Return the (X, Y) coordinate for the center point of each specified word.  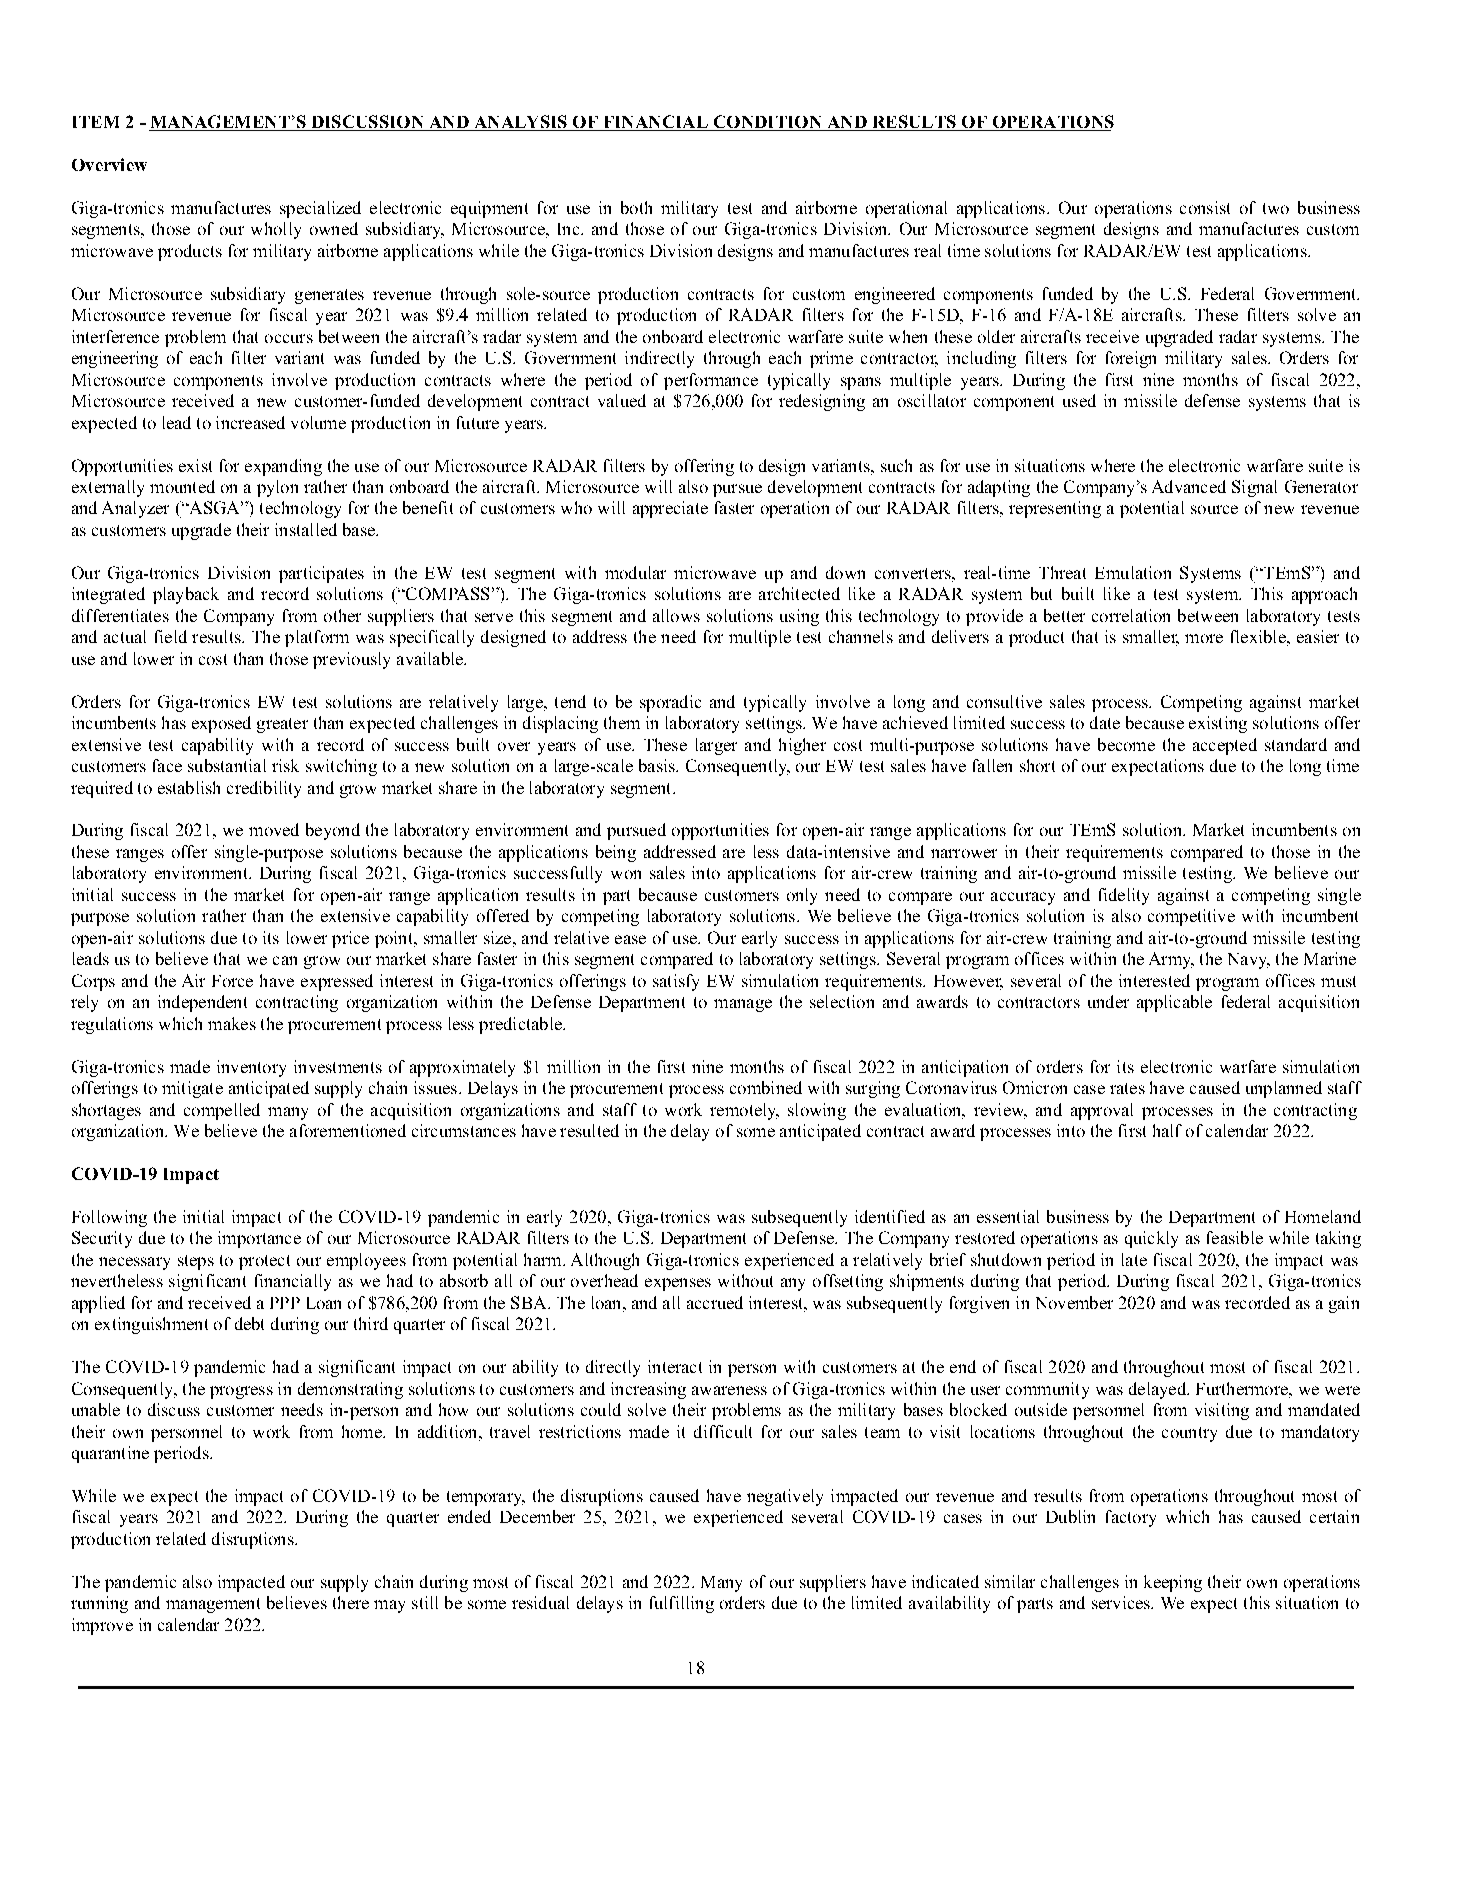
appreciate (670, 509)
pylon (277, 488)
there (351, 1602)
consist (1205, 207)
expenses (678, 1284)
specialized (320, 209)
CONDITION (767, 123)
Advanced (1189, 486)
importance (259, 1239)
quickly (1151, 1239)
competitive (1191, 917)
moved (274, 829)
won (626, 874)
